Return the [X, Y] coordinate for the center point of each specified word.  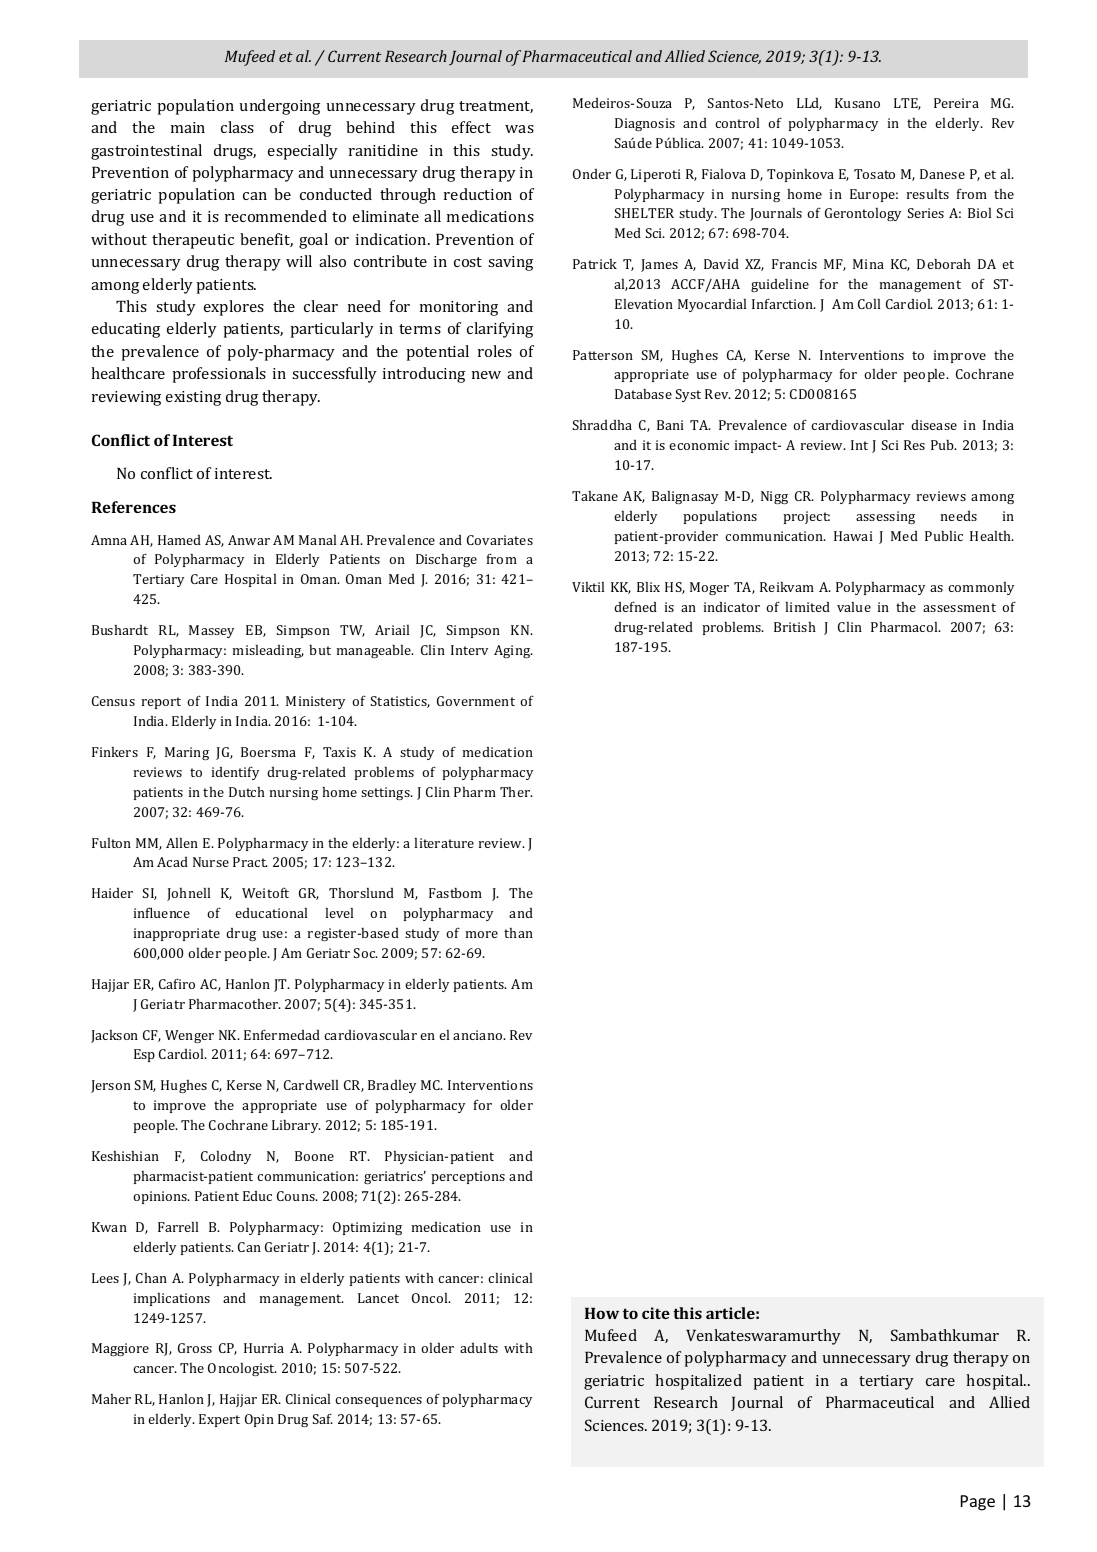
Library [296, 1126]
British [795, 627]
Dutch [247, 792]
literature [444, 843]
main [188, 127]
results [928, 194]
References [134, 507]
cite [656, 1313]
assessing [885, 517]
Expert [219, 1420]
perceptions [468, 1177]
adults [479, 1348]
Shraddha [602, 425]
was [519, 129]
